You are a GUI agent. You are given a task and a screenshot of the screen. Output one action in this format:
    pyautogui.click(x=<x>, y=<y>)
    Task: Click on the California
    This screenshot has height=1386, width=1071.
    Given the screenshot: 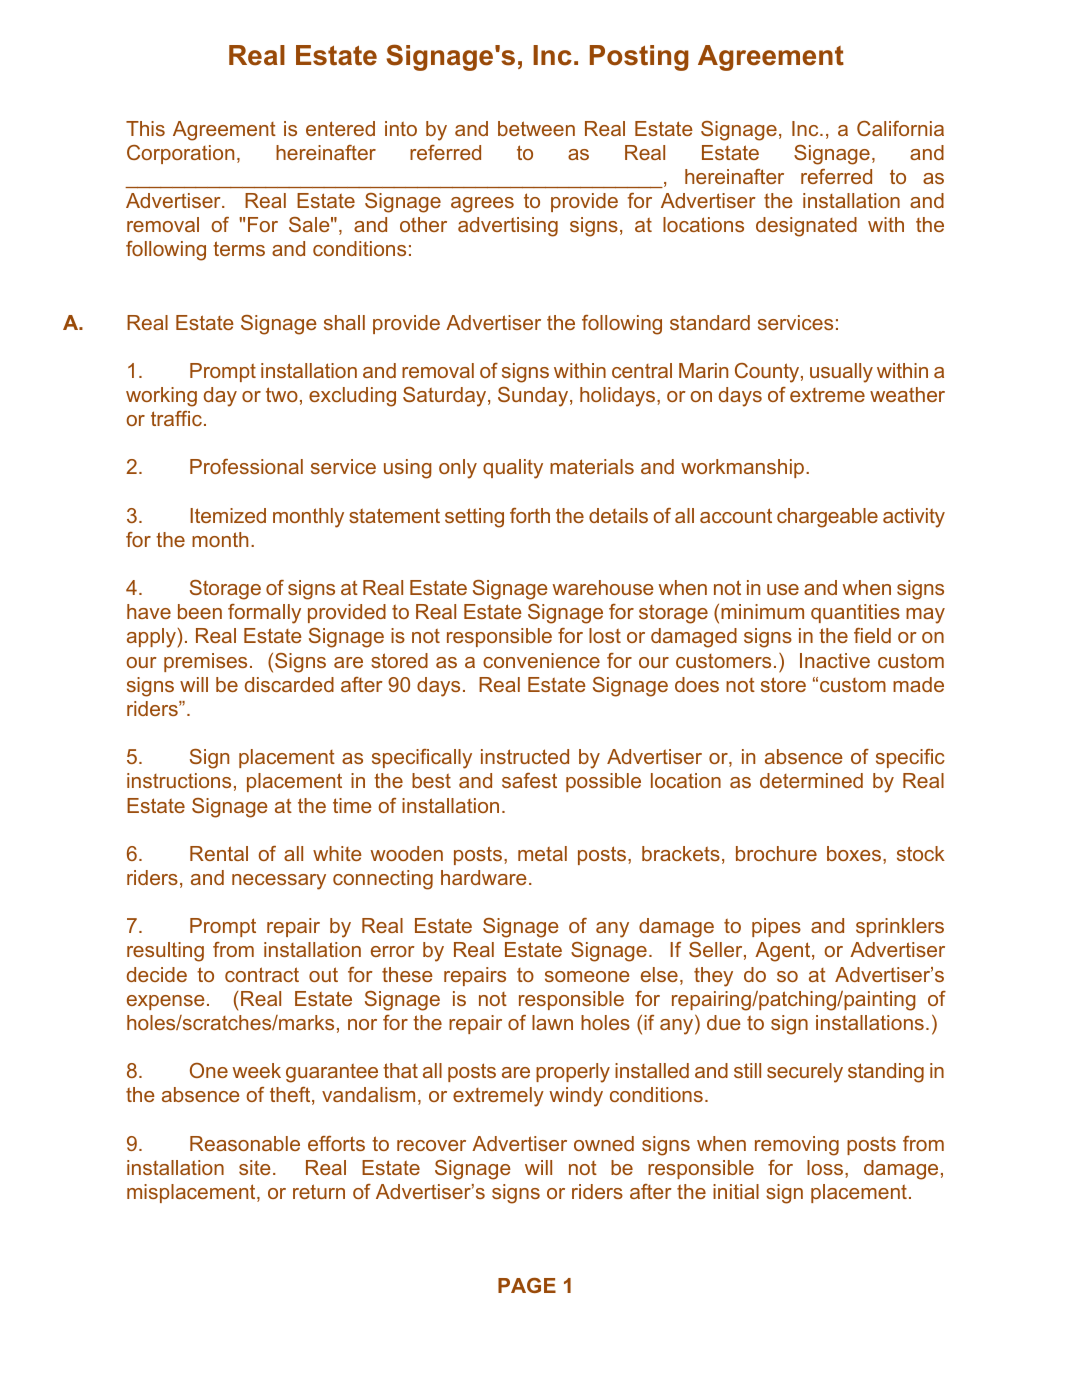 What is the action you would take?
    pyautogui.click(x=900, y=128)
